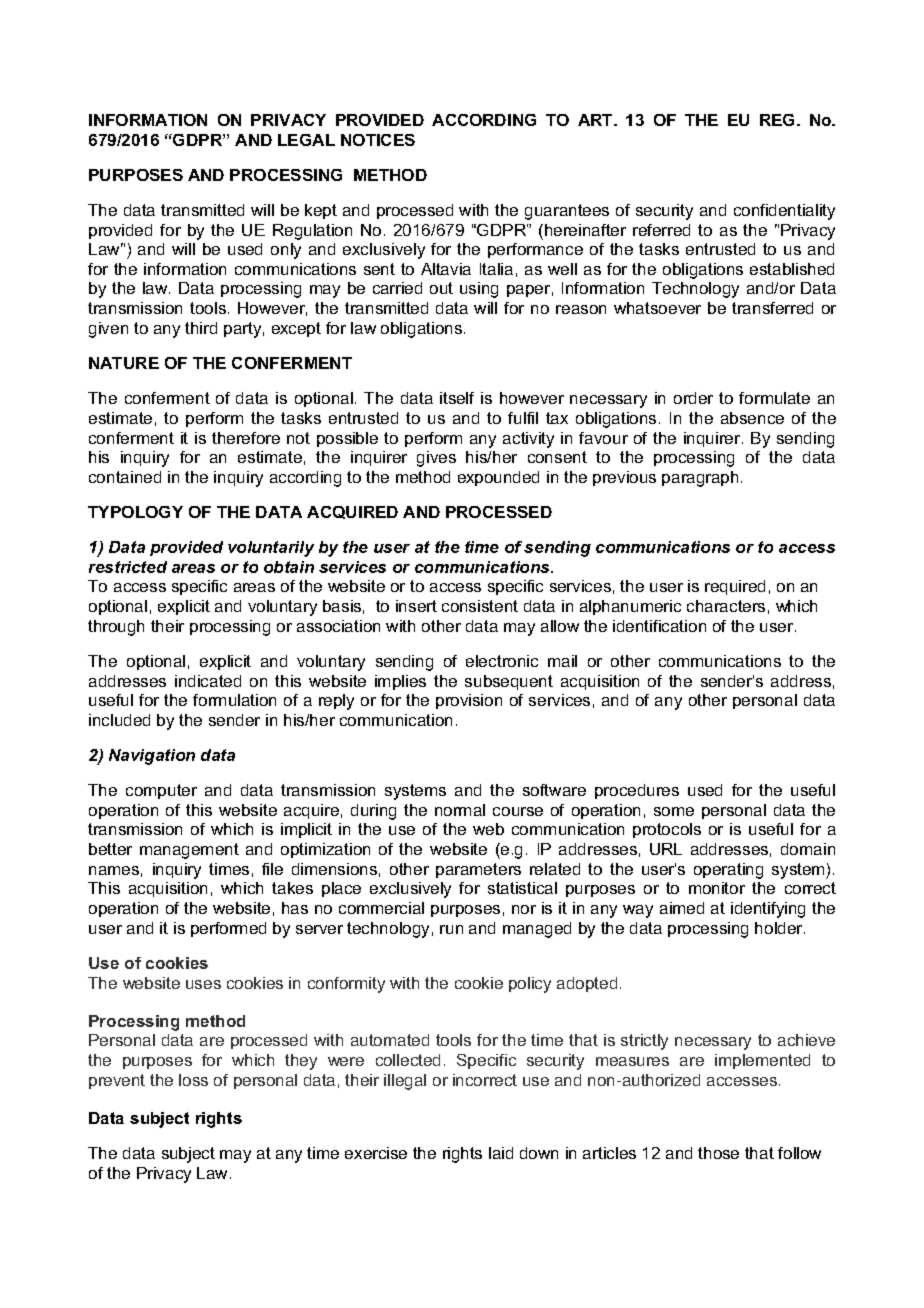  Describe the element at coordinates (752, 418) in the page. I see `absence` at that location.
